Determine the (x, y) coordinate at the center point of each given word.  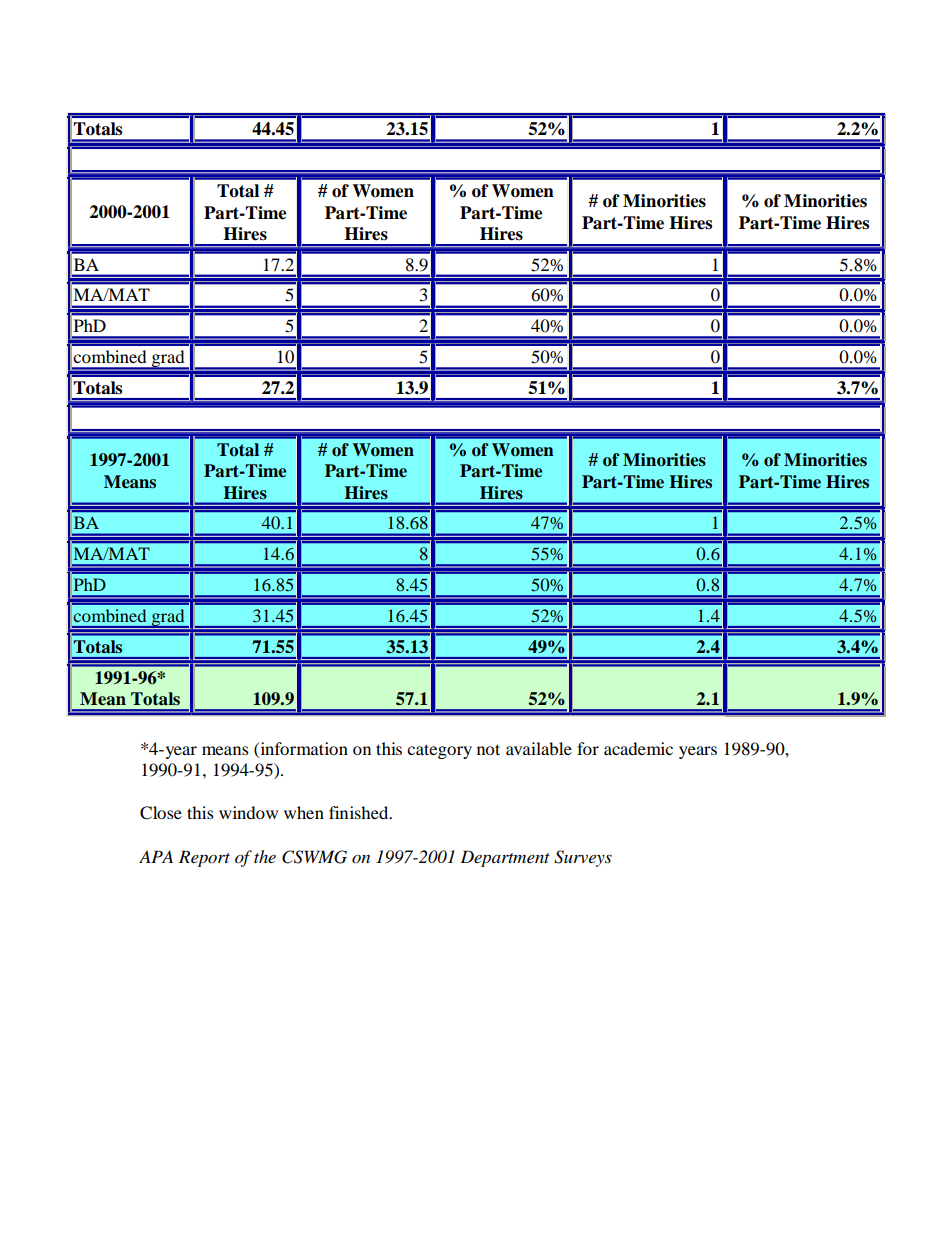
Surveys (583, 858)
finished (360, 812)
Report (204, 858)
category (439, 751)
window (248, 812)
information (303, 748)
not (488, 749)
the (265, 856)
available (539, 748)
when (304, 812)
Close (161, 813)
